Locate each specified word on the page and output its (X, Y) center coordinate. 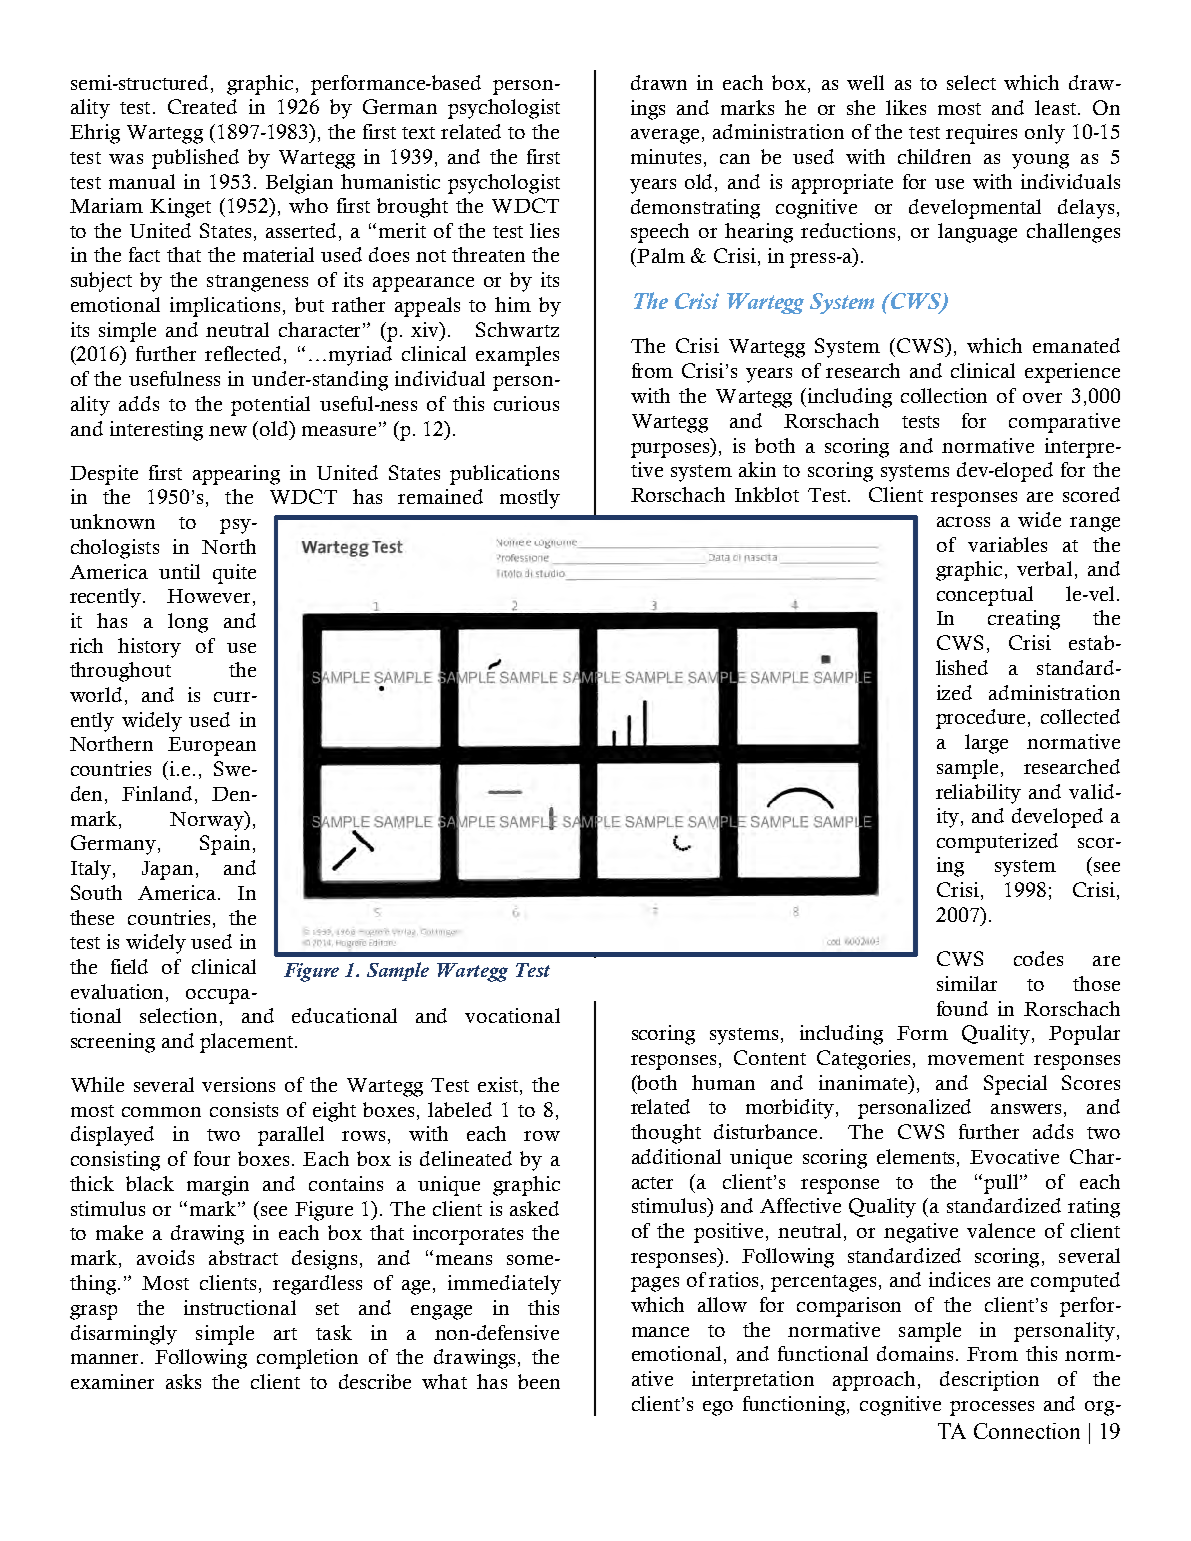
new (228, 431)
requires (981, 134)
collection (944, 395)
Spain (225, 845)
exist (499, 1086)
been (539, 1381)
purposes (671, 450)
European (212, 746)
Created (202, 106)
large (986, 744)
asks (183, 1381)
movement (976, 1059)
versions (238, 1084)
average (665, 136)
